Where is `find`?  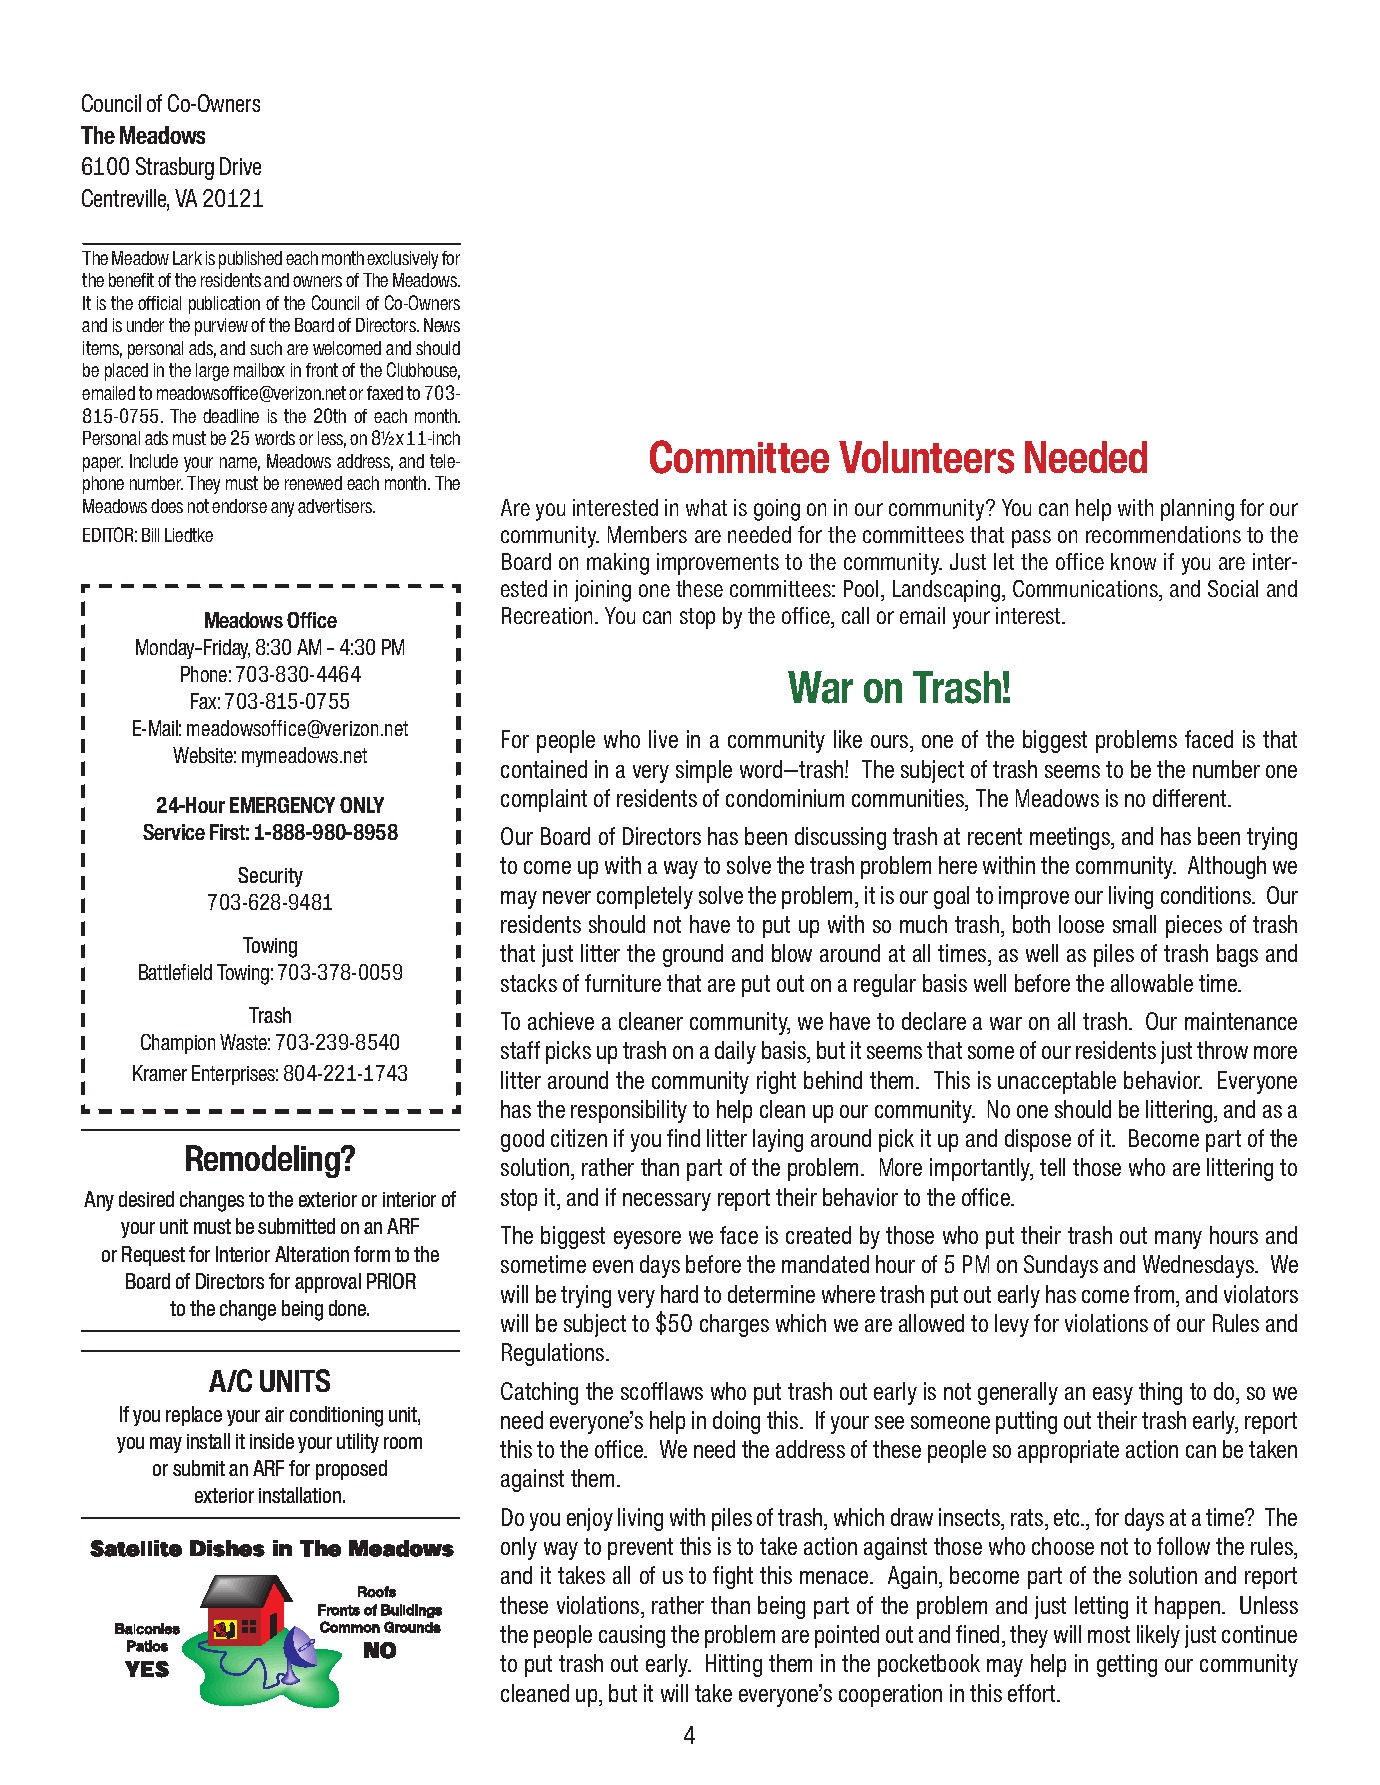
find is located at coordinates (683, 1138).
